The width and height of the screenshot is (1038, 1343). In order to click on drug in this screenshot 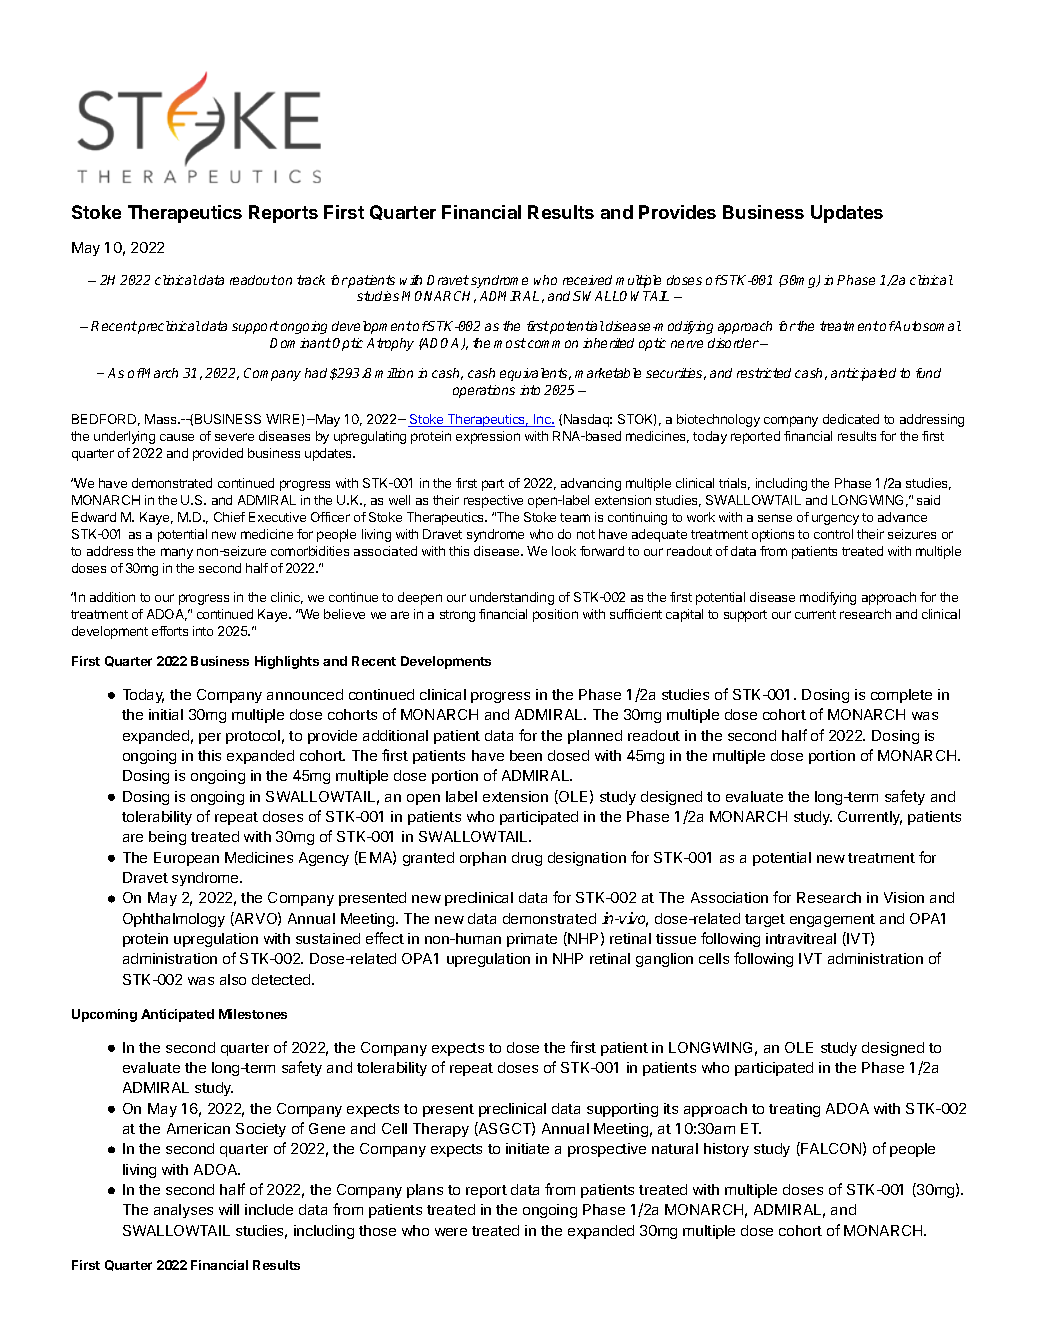, I will do `click(527, 859)`.
